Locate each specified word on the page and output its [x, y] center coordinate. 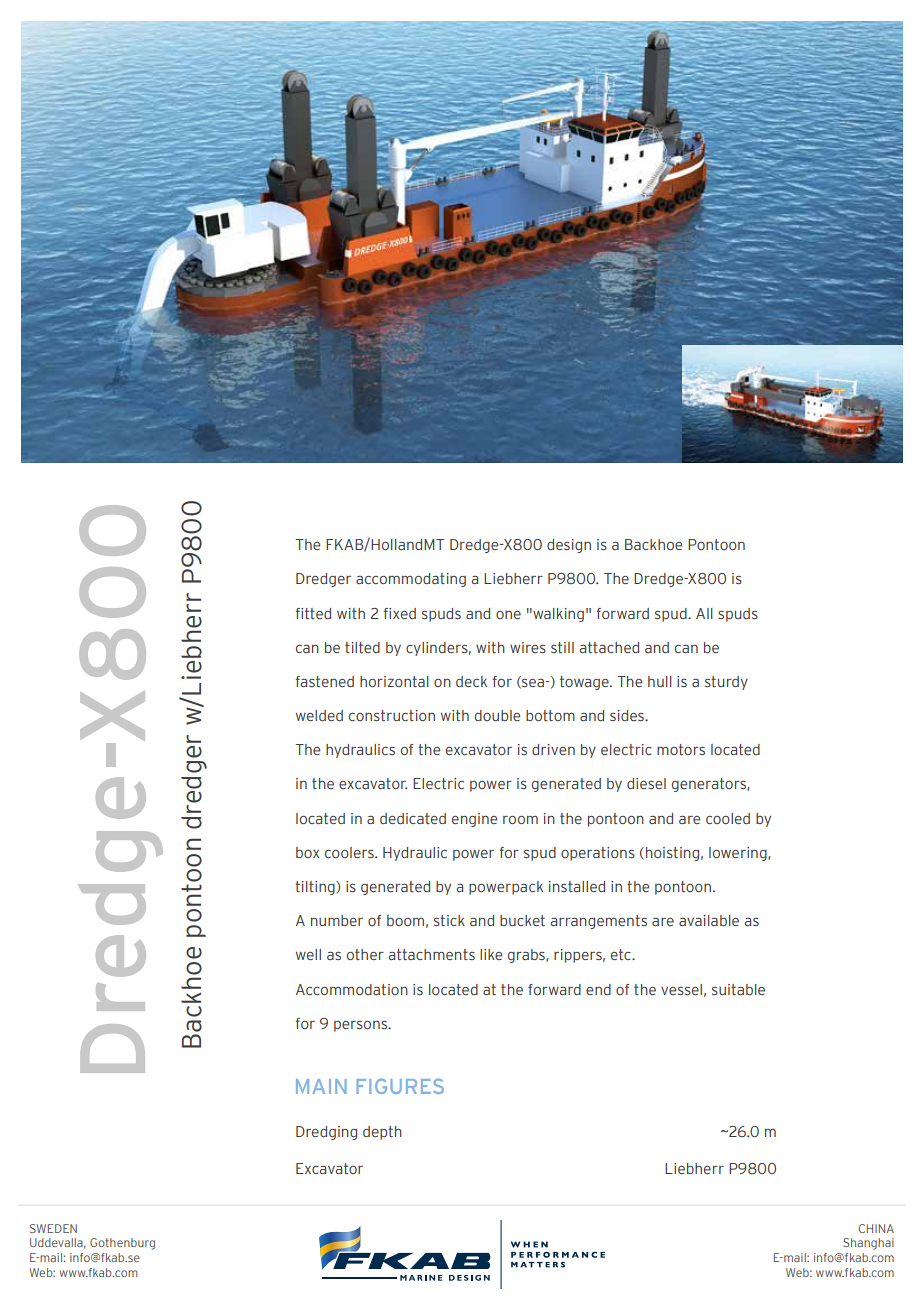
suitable [738, 989]
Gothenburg [122, 1244]
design [569, 546]
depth [382, 1133]
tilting [316, 888]
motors [681, 749]
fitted [313, 613]
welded [319, 715]
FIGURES [400, 1086]
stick [449, 920]
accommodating [411, 580]
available [709, 920]
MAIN [321, 1086]
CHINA [876, 1228]
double [497, 715]
